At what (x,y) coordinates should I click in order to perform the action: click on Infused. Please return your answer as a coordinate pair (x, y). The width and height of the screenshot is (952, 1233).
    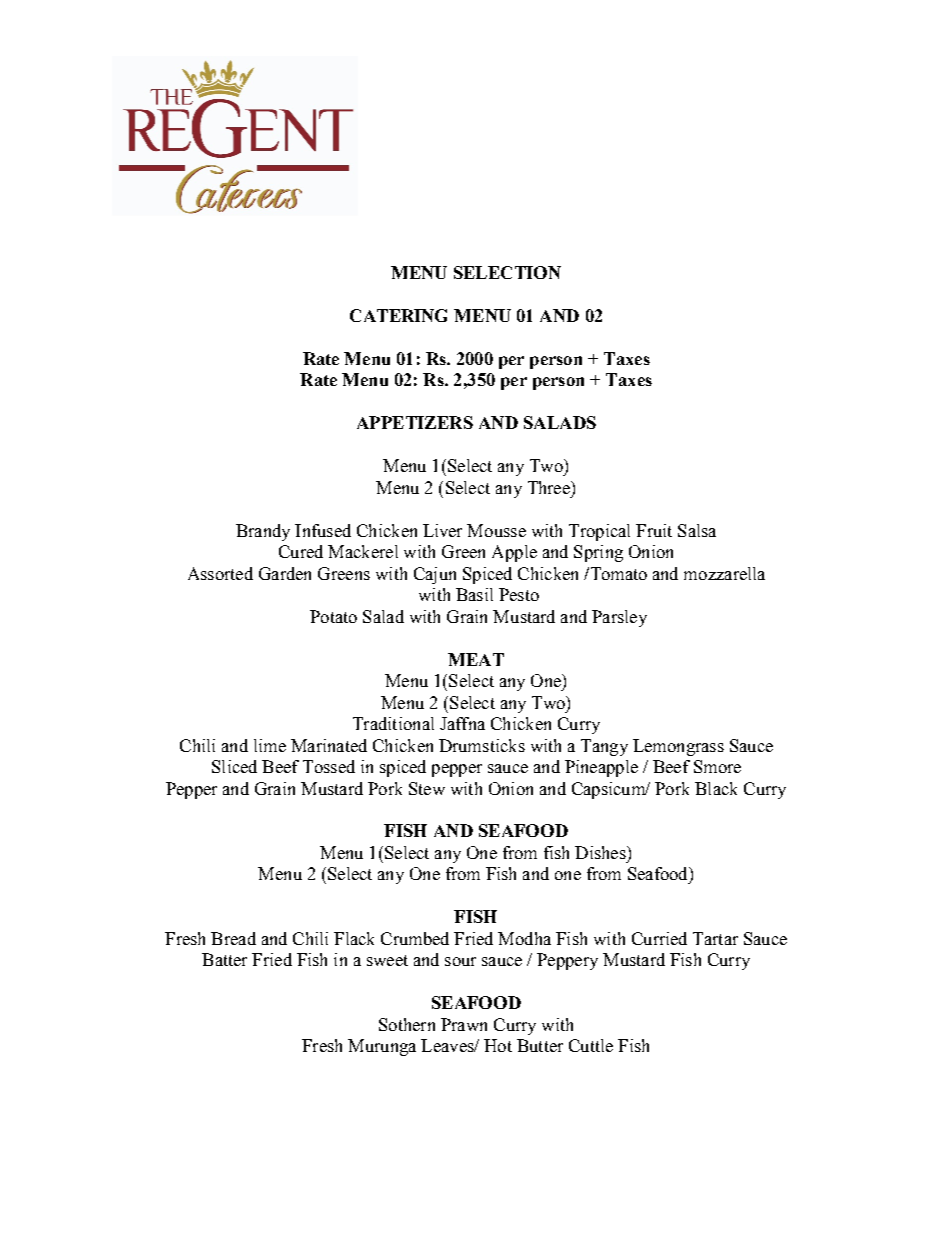
    Looking at the image, I should click on (323, 530).
